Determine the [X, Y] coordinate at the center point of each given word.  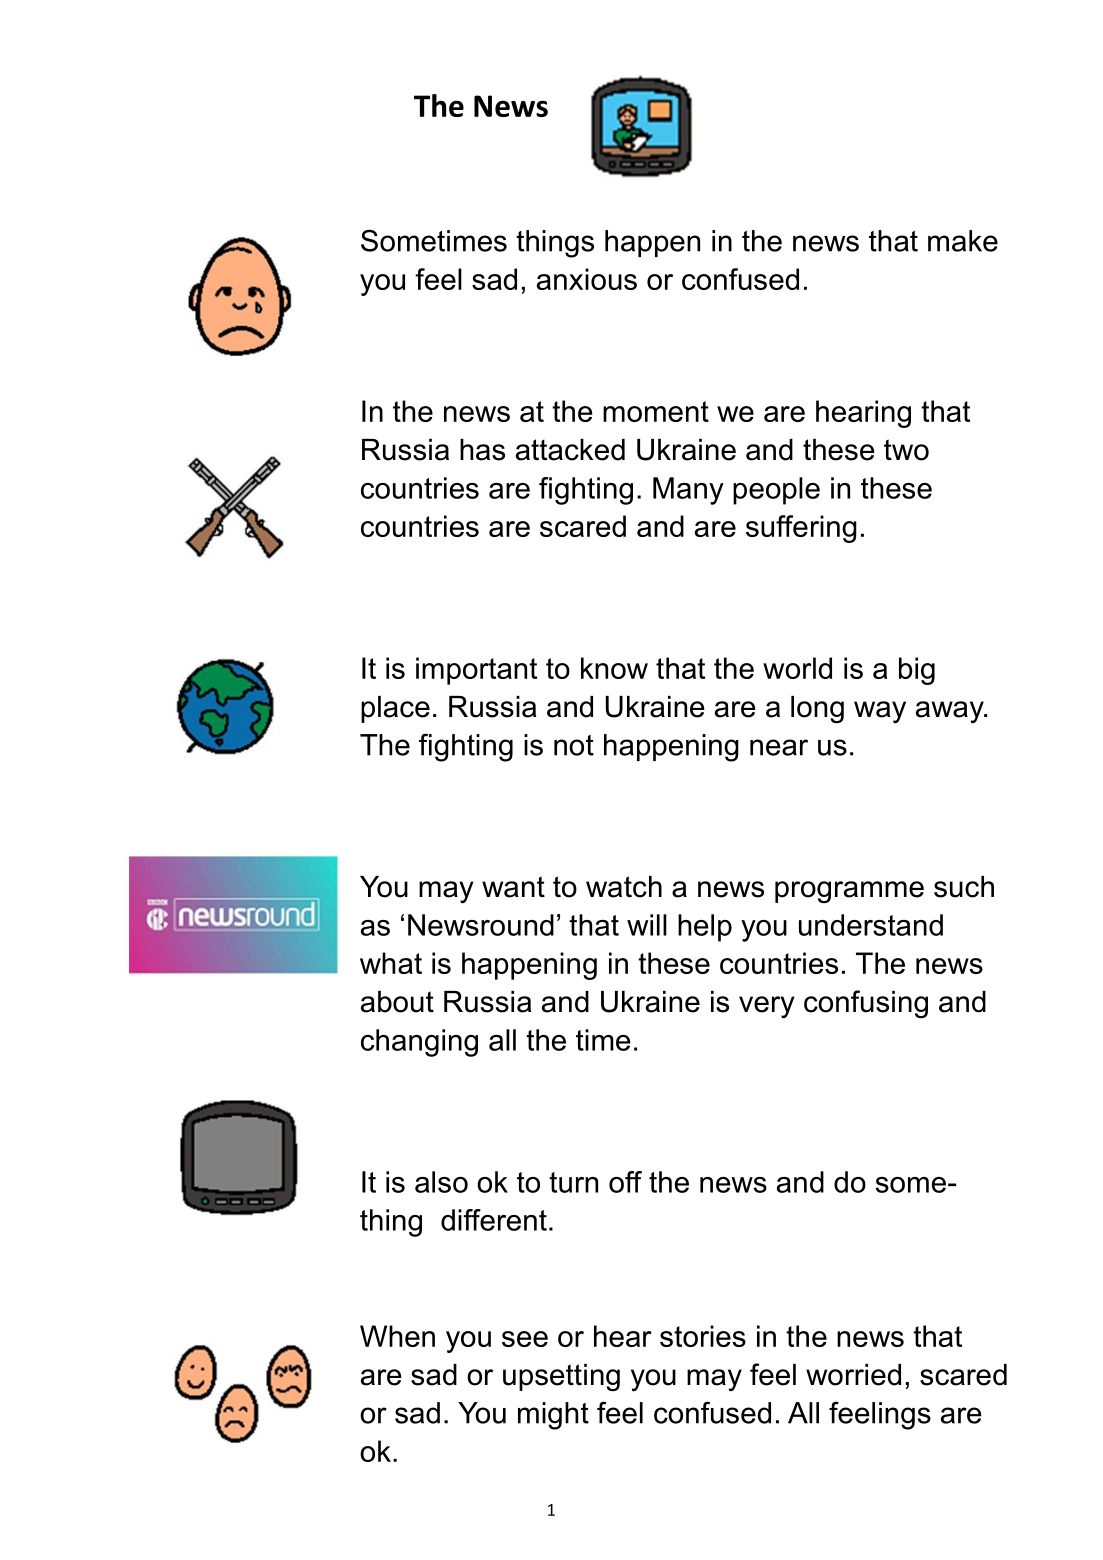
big [917, 671]
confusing [866, 1004]
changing [419, 1043]
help [705, 928]
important [476, 671]
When [397, 1336]
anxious [587, 279]
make [963, 241]
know [614, 668]
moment [656, 411]
